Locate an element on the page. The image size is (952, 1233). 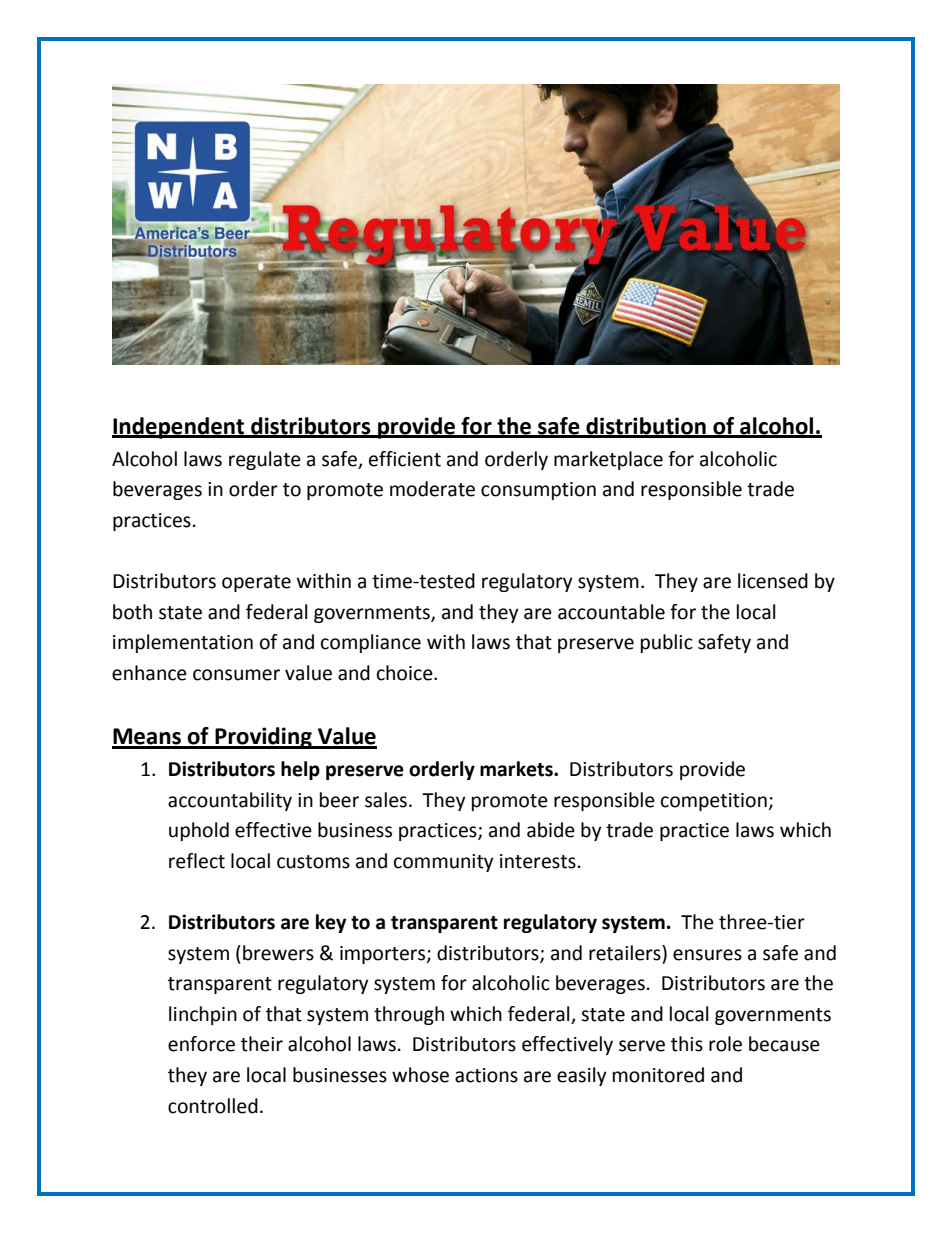
importers is located at coordinates (384, 955).
